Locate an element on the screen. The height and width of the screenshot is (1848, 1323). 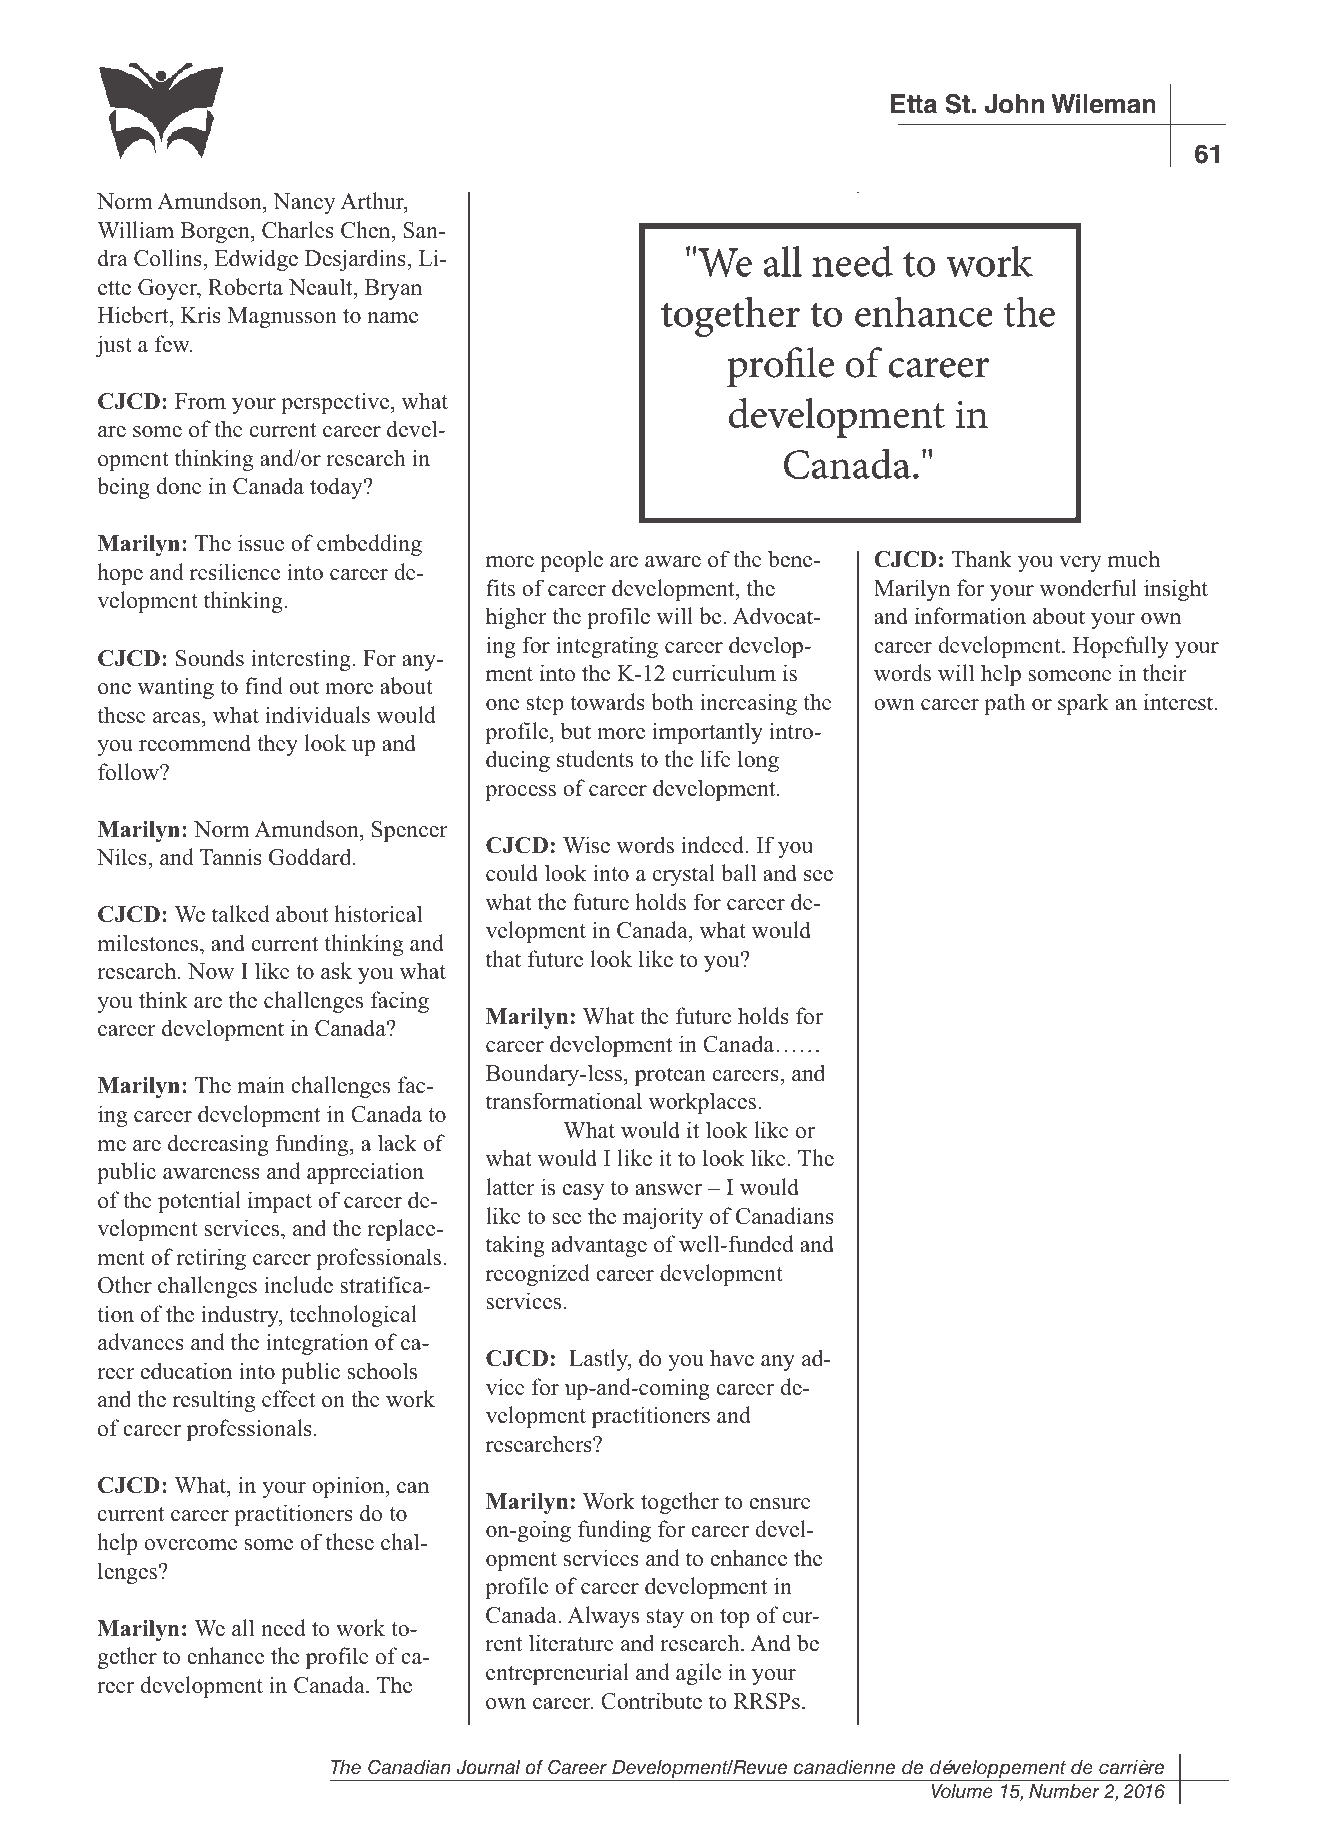
need is located at coordinates (283, 1628).
